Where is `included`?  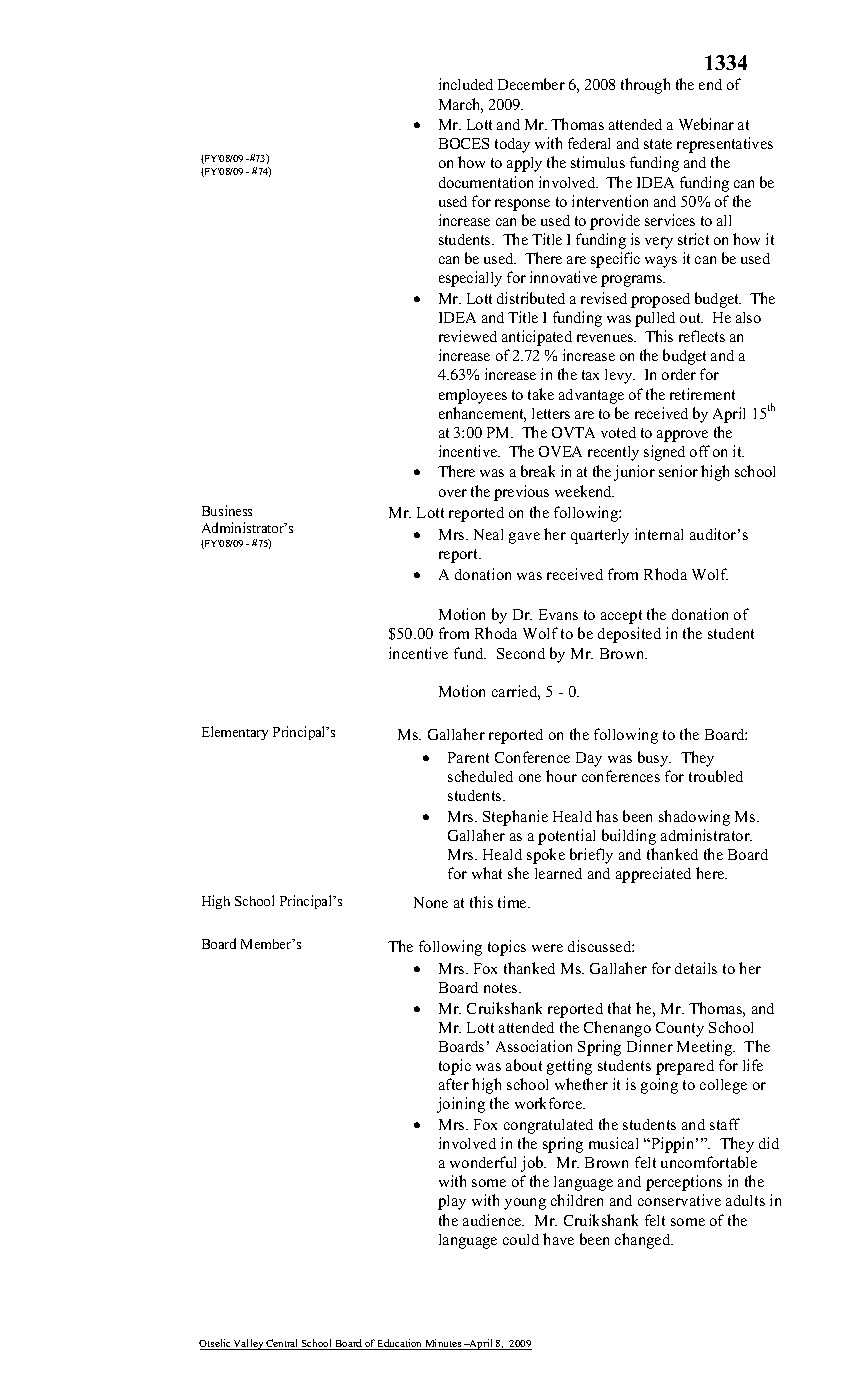 included is located at coordinates (466, 84).
